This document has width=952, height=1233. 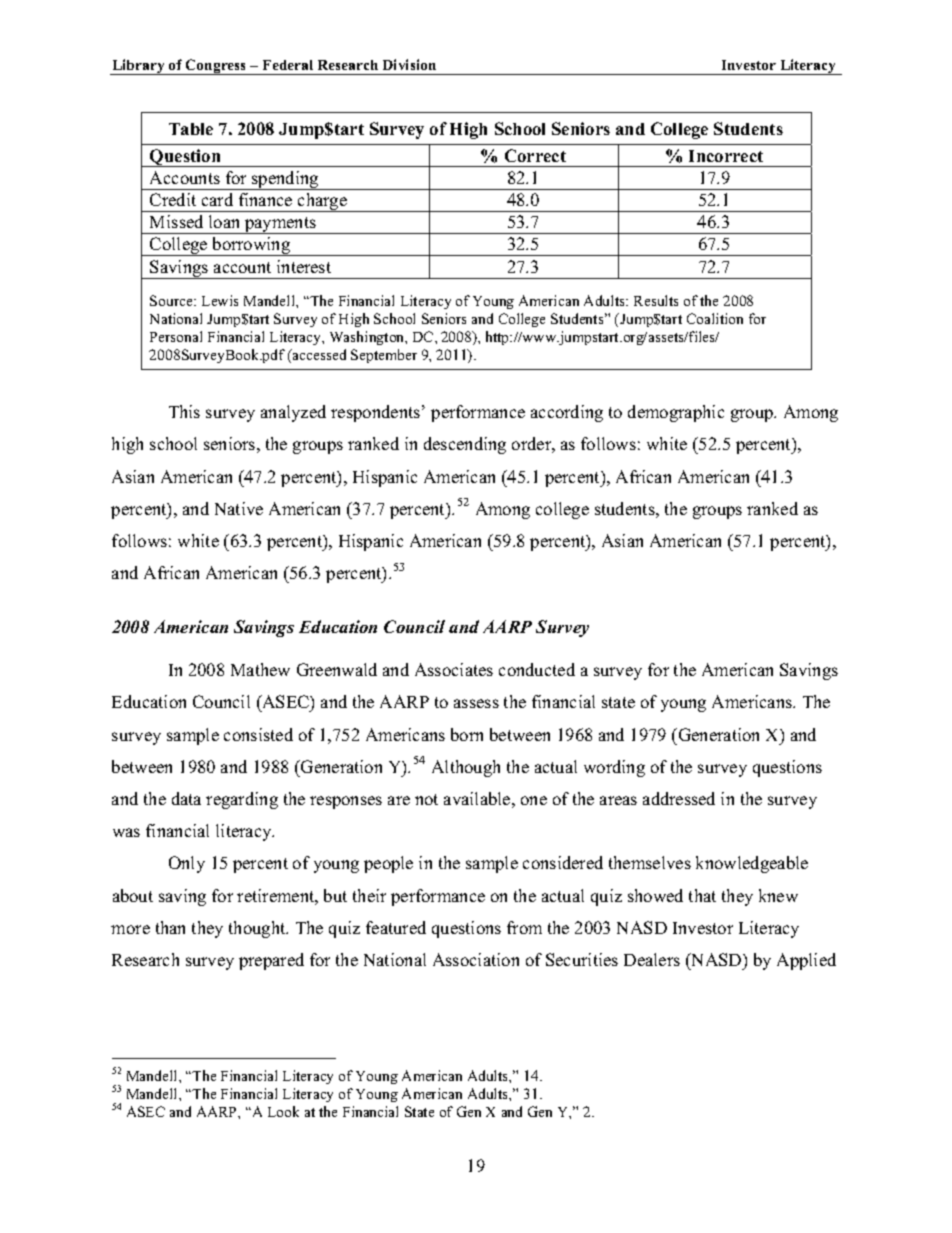 What do you see at coordinates (679, 798) in the document?
I see `addressed` at bounding box center [679, 798].
